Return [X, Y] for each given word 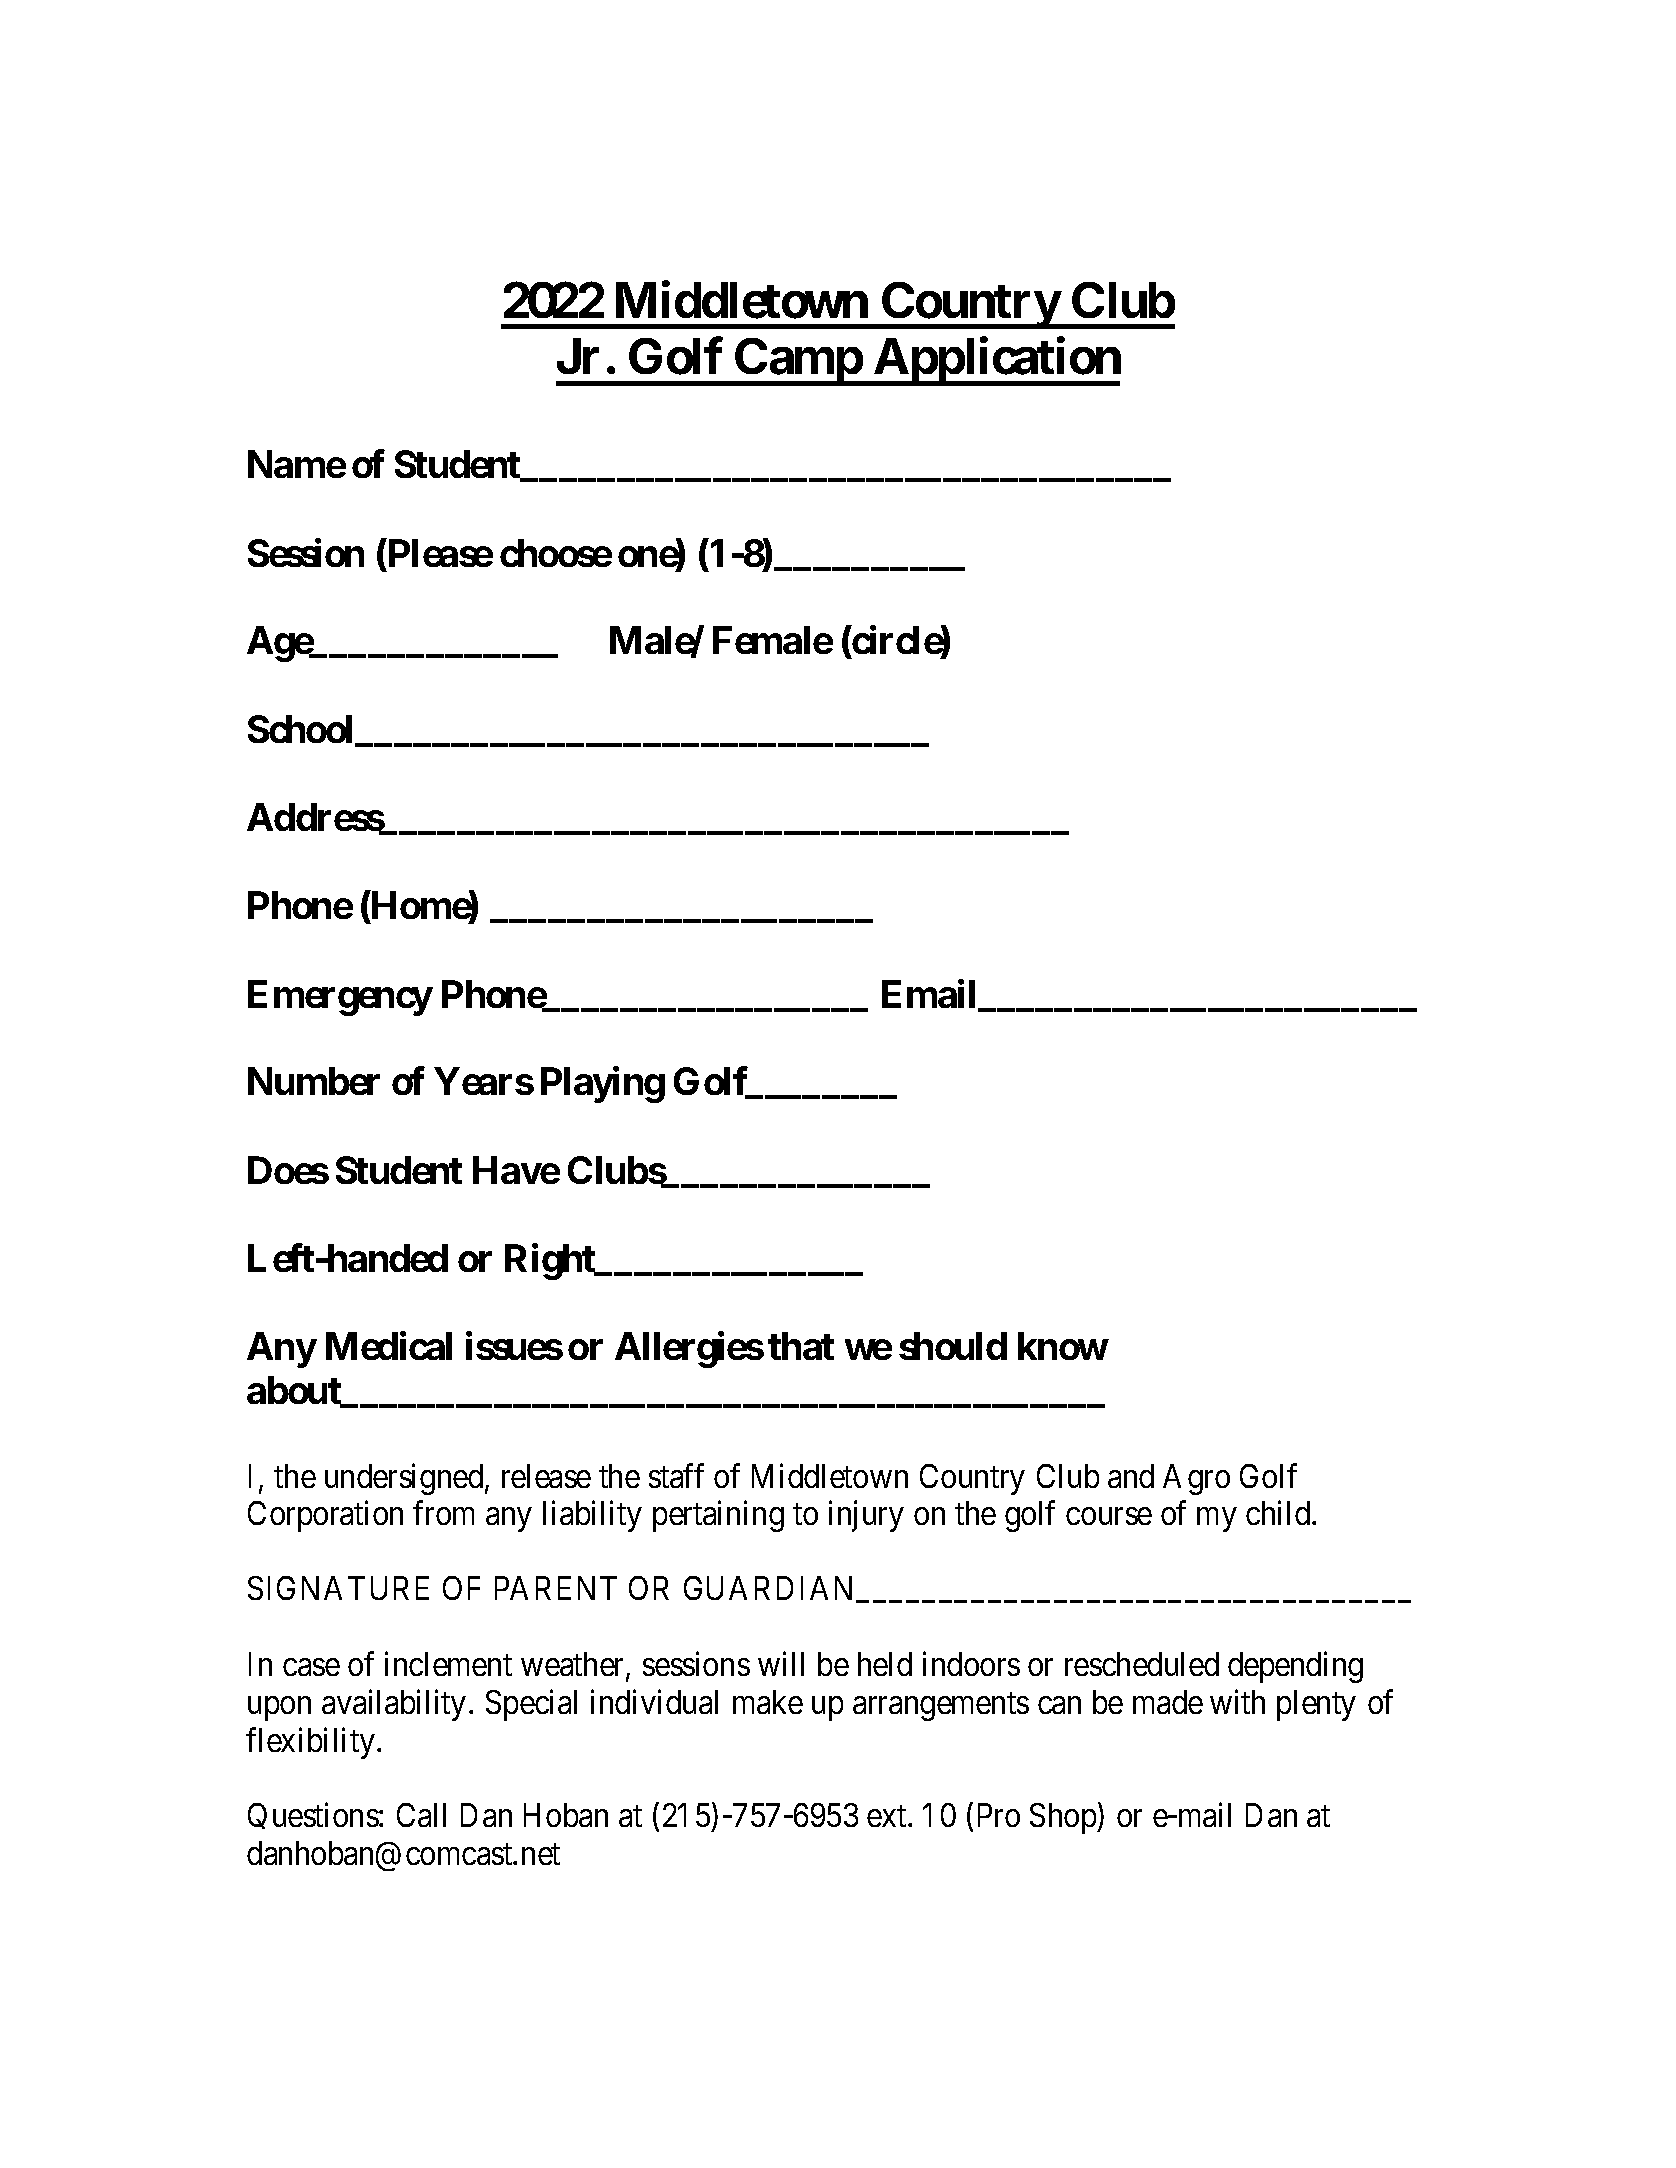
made [1168, 1702]
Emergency [340, 998]
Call [421, 1815]
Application [996, 362]
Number [314, 1081]
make [768, 1702]
